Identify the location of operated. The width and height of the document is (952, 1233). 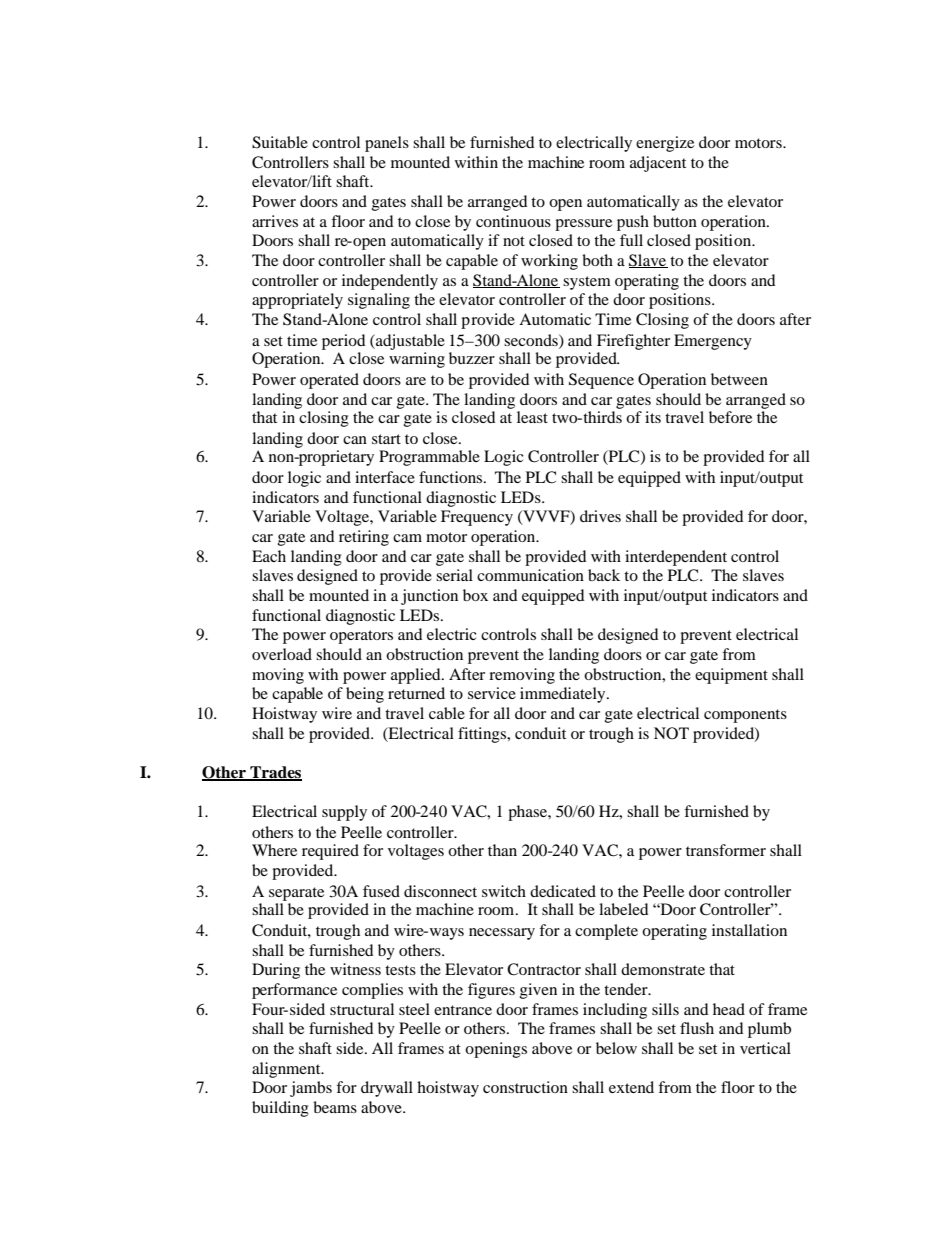
(329, 381).
